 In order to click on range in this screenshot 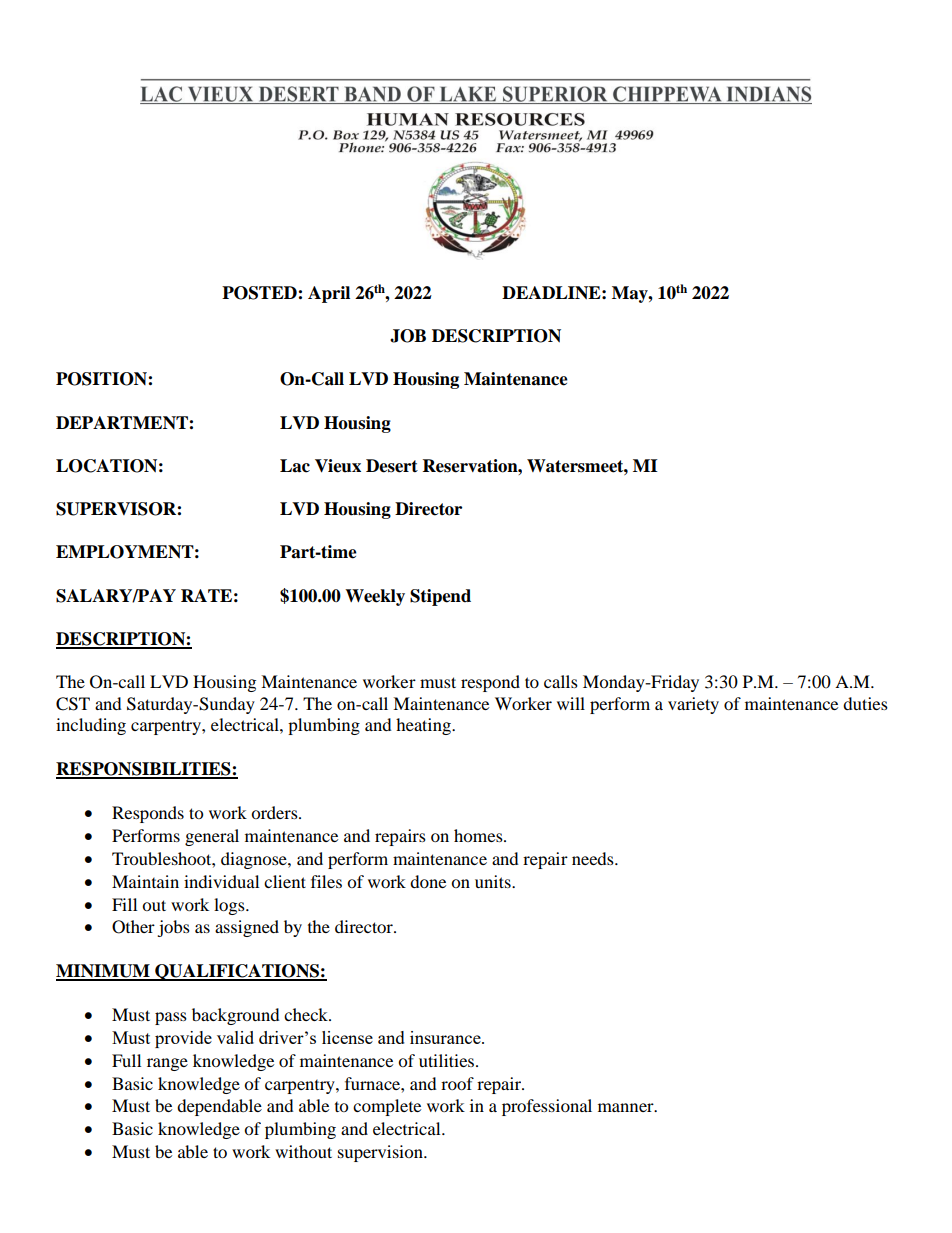, I will do `click(167, 1064)`.
